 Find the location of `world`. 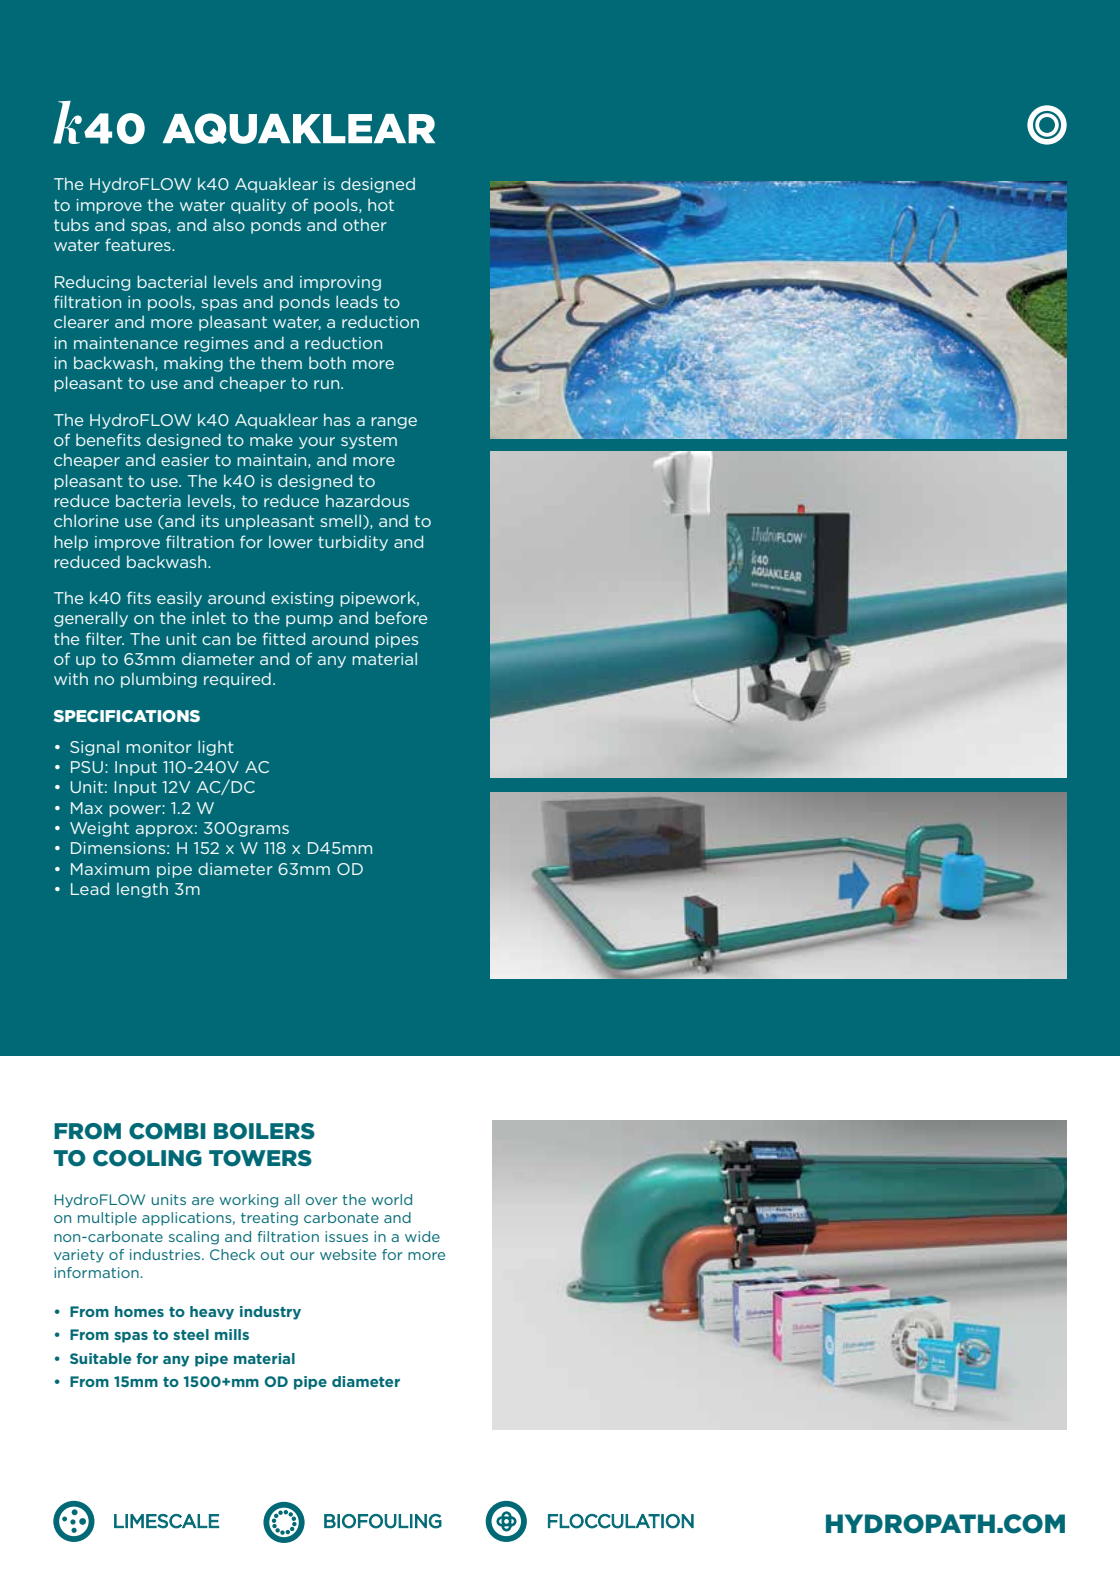

world is located at coordinates (392, 1199).
